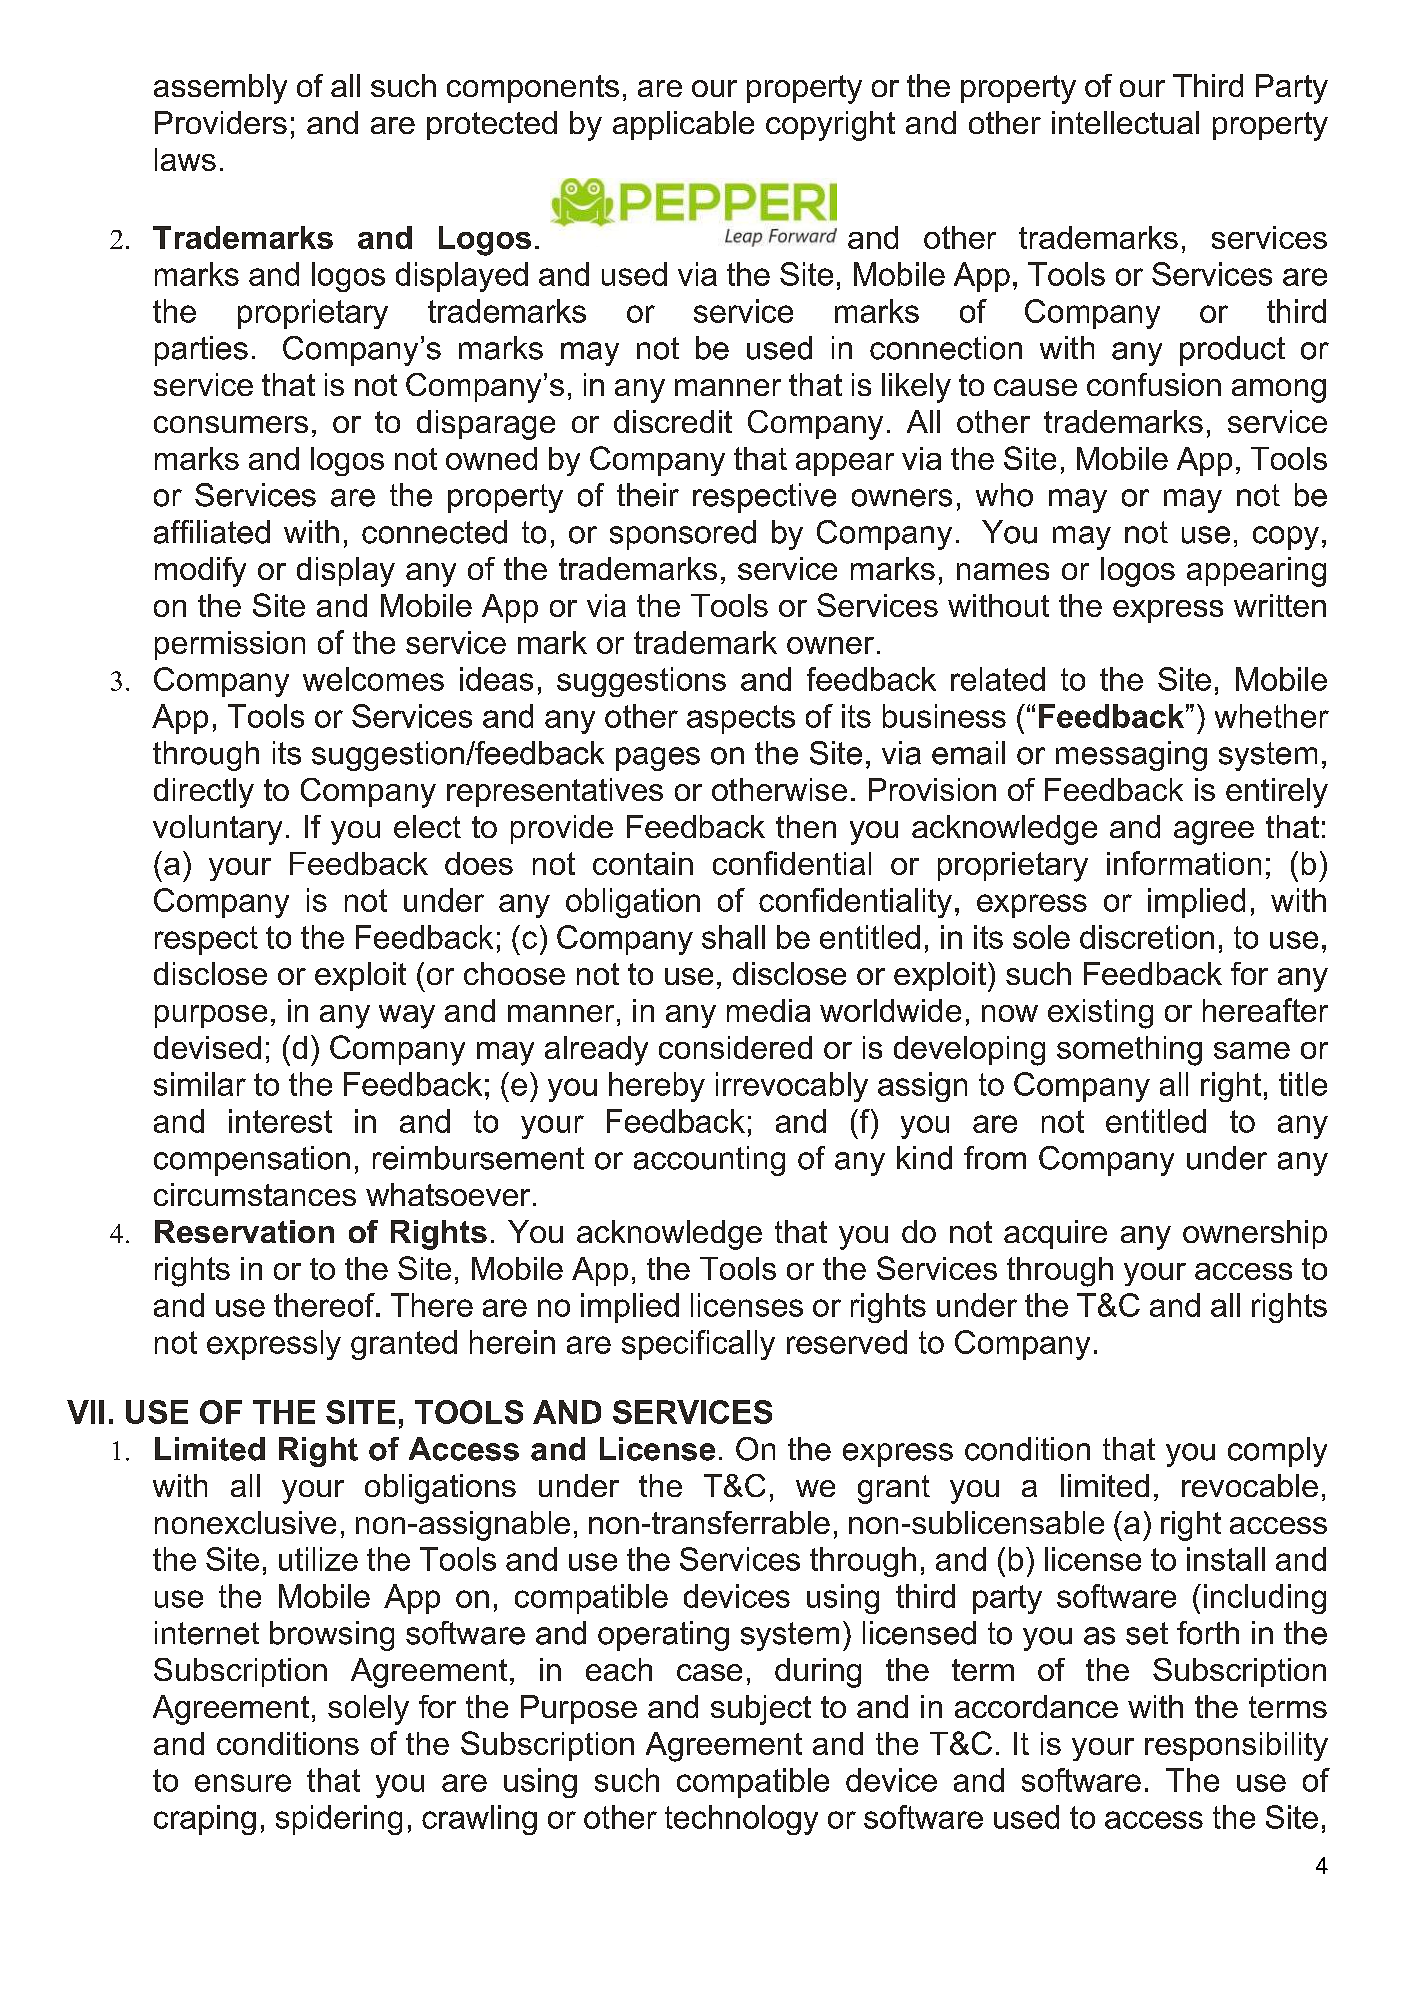 Image resolution: width=1412 pixels, height=1997 pixels. What do you see at coordinates (185, 159) in the screenshot?
I see `laws` at bounding box center [185, 159].
